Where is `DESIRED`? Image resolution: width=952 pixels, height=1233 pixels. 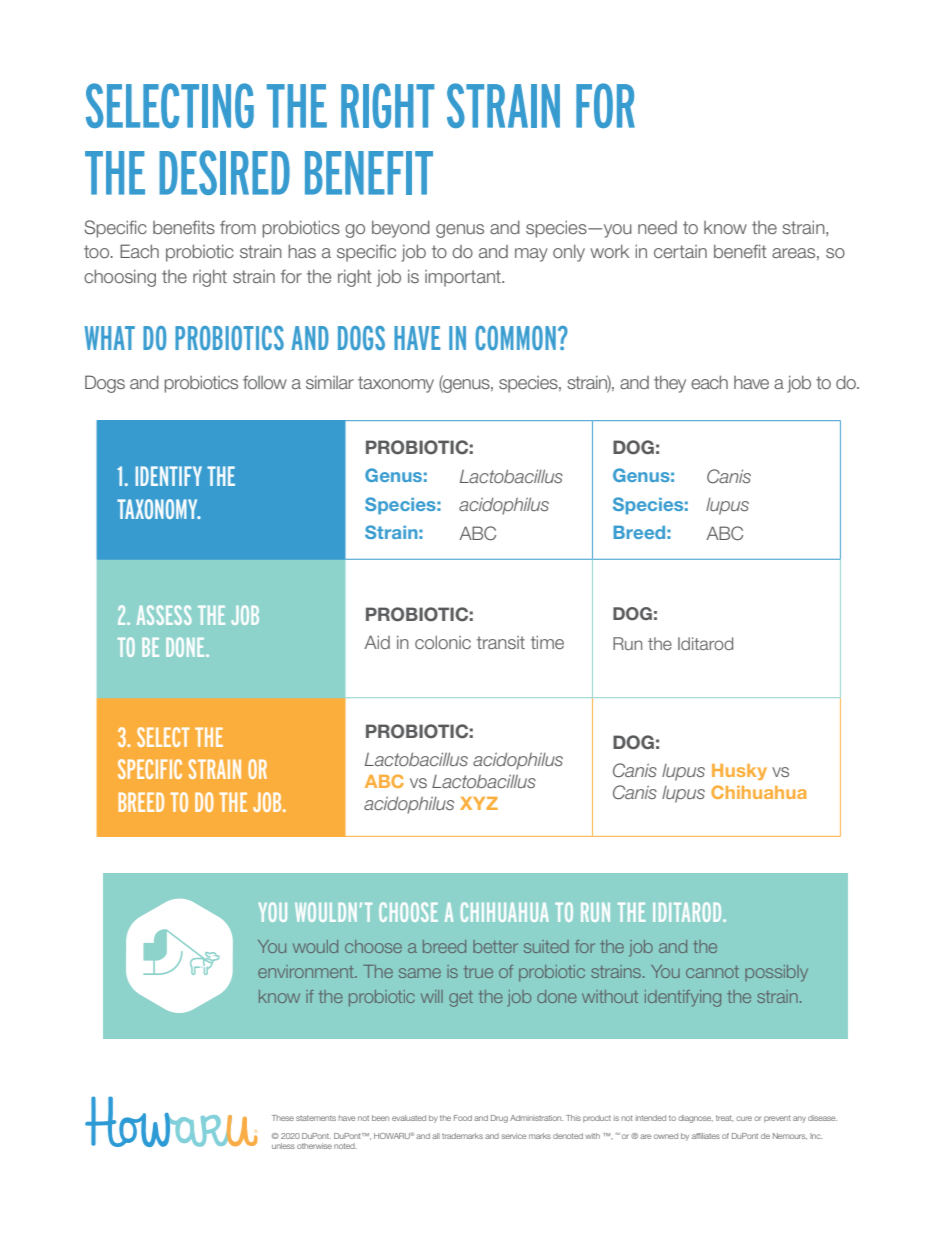
DESIRED is located at coordinates (224, 172).
